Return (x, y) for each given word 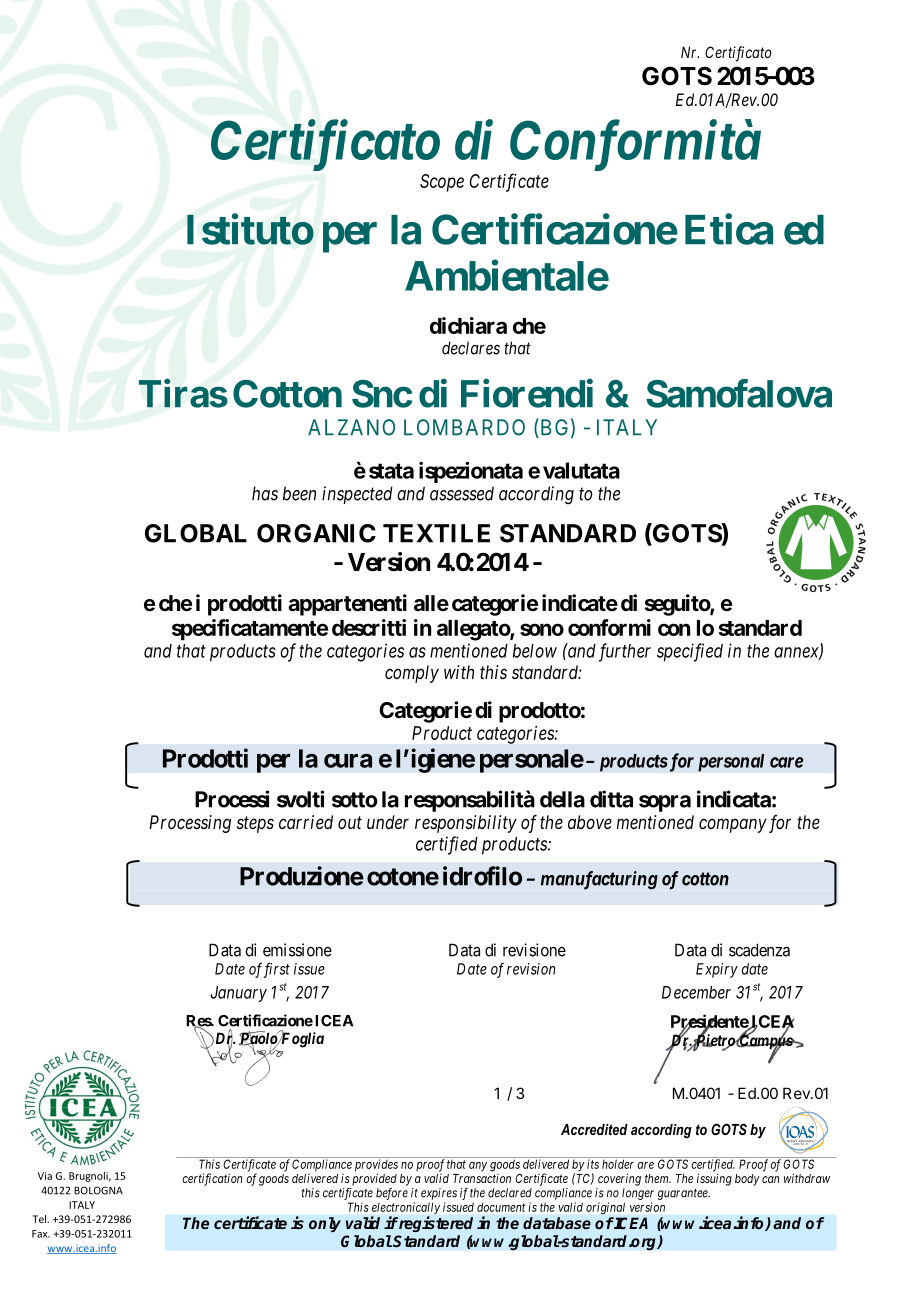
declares (471, 348)
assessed (462, 493)
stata (391, 471)
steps (255, 824)
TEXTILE (436, 533)
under (388, 822)
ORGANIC (316, 533)
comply (412, 674)
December (696, 992)
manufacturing (599, 880)
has (265, 493)
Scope (442, 183)
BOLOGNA (98, 1190)
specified (690, 652)
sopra (665, 803)
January (238, 994)
